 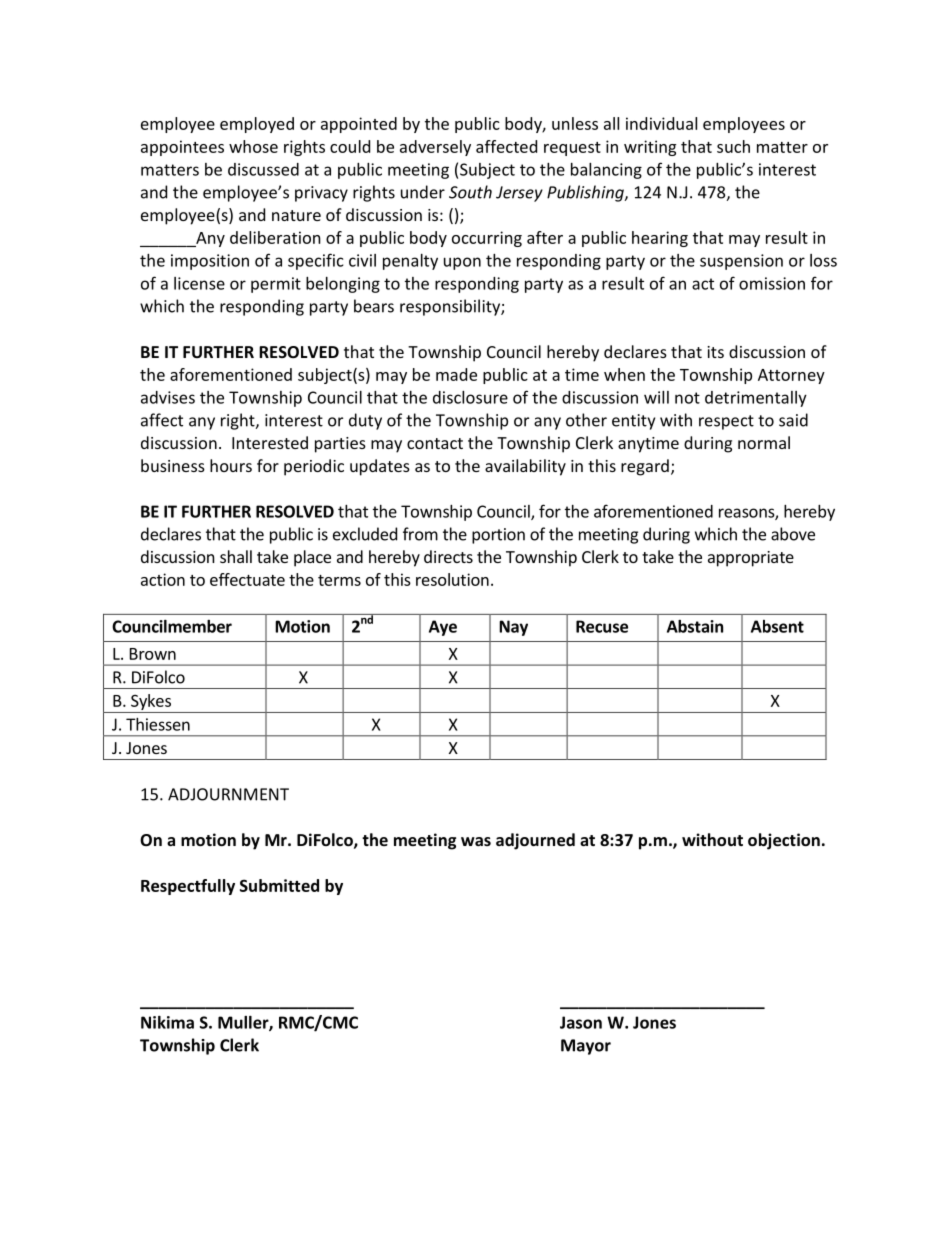 What do you see at coordinates (279, 885) in the document?
I see `Submitted` at bounding box center [279, 885].
